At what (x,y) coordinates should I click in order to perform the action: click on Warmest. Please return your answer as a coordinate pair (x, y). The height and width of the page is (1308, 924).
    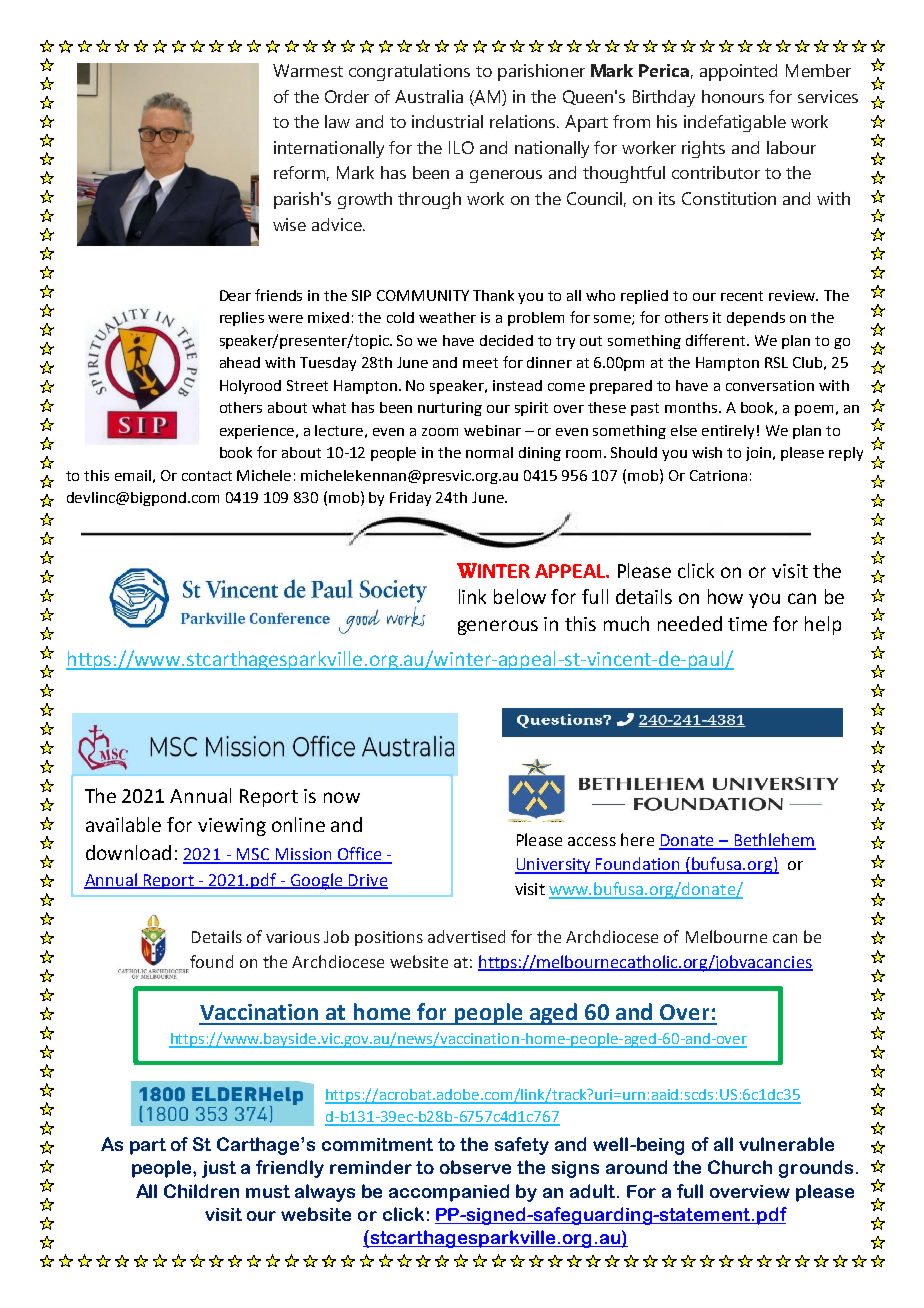
    Looking at the image, I should click on (308, 70).
